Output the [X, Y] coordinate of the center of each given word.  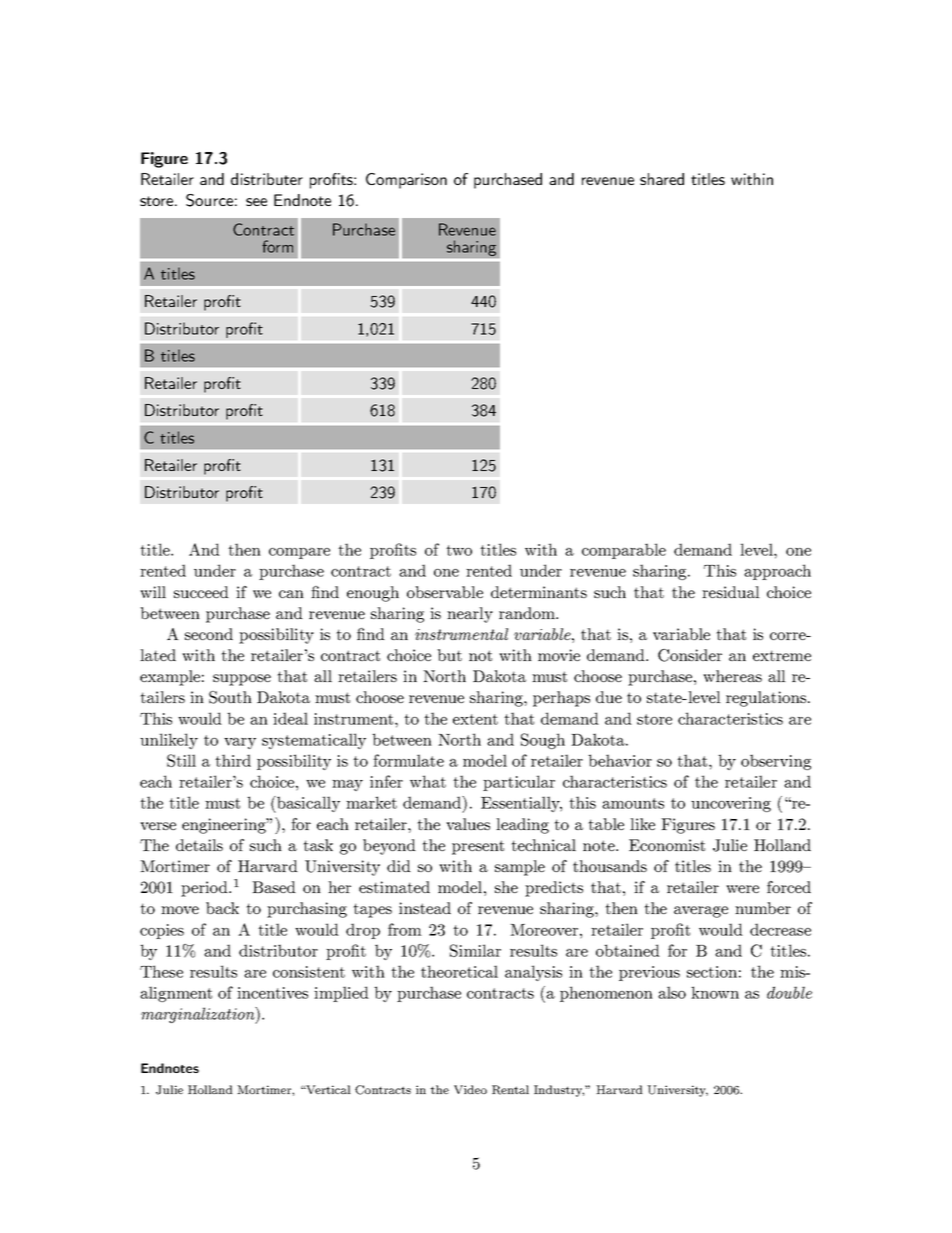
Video [470, 1089]
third [233, 760]
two [459, 550]
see [256, 202]
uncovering [731, 804]
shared [662, 179]
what [428, 781]
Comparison [406, 181]
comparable [624, 551]
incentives [272, 993]
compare [299, 553]
